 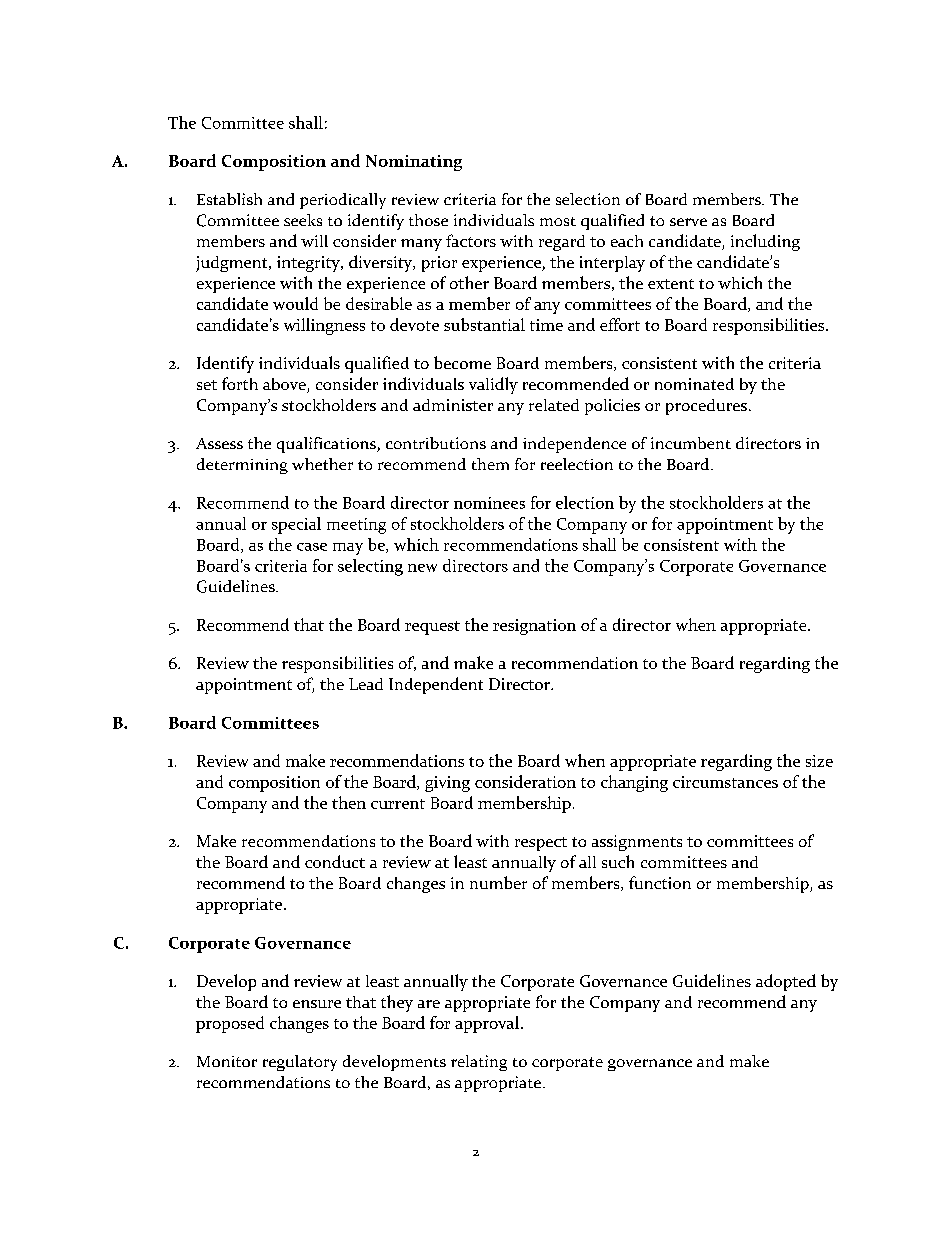 I want to click on above, so click(x=285, y=385).
